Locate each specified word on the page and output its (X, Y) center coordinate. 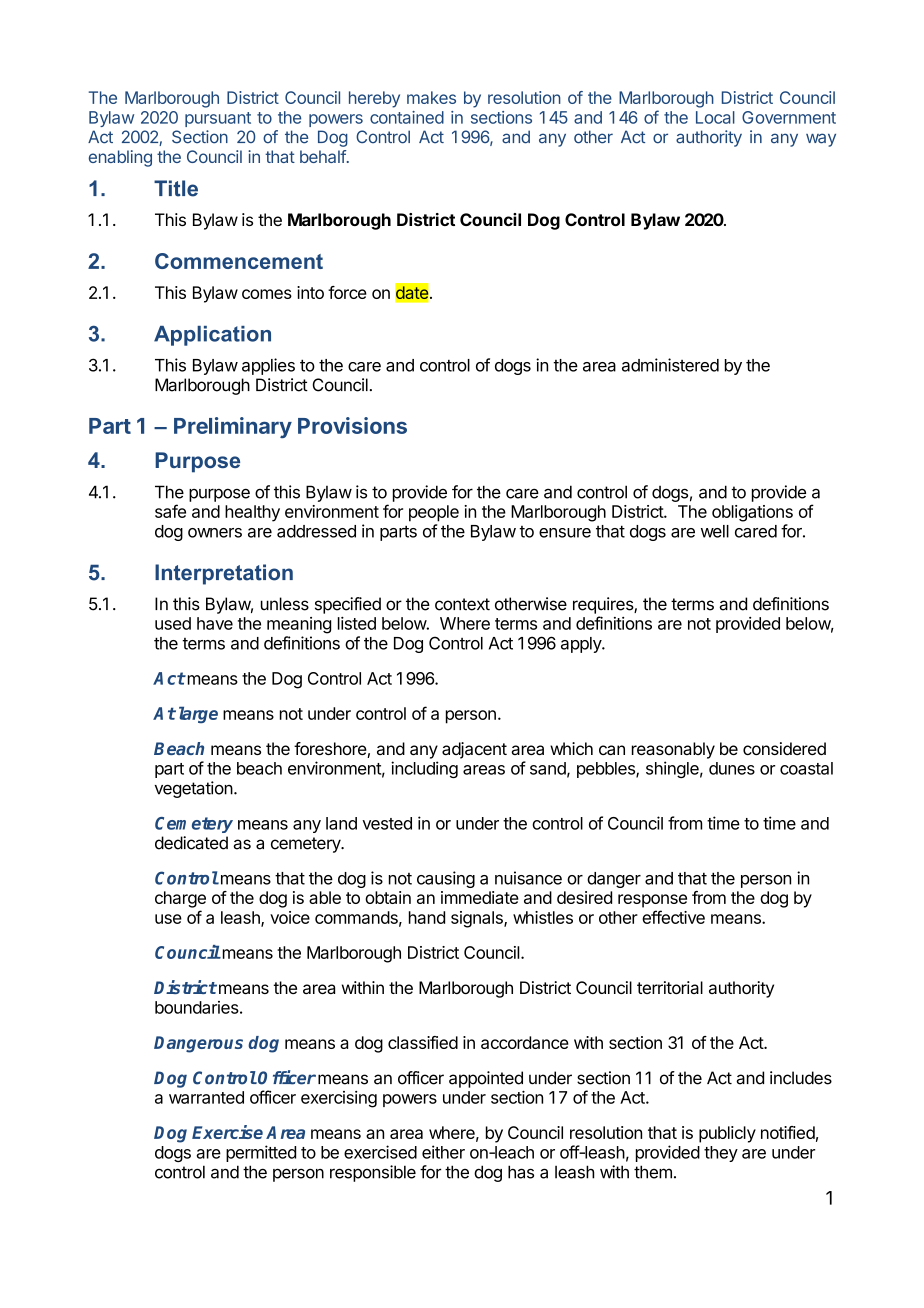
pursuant (218, 119)
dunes (732, 768)
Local (715, 117)
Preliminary (233, 427)
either (443, 1152)
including (424, 769)
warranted (206, 1097)
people (434, 513)
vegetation (194, 789)
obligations (752, 513)
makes (431, 97)
